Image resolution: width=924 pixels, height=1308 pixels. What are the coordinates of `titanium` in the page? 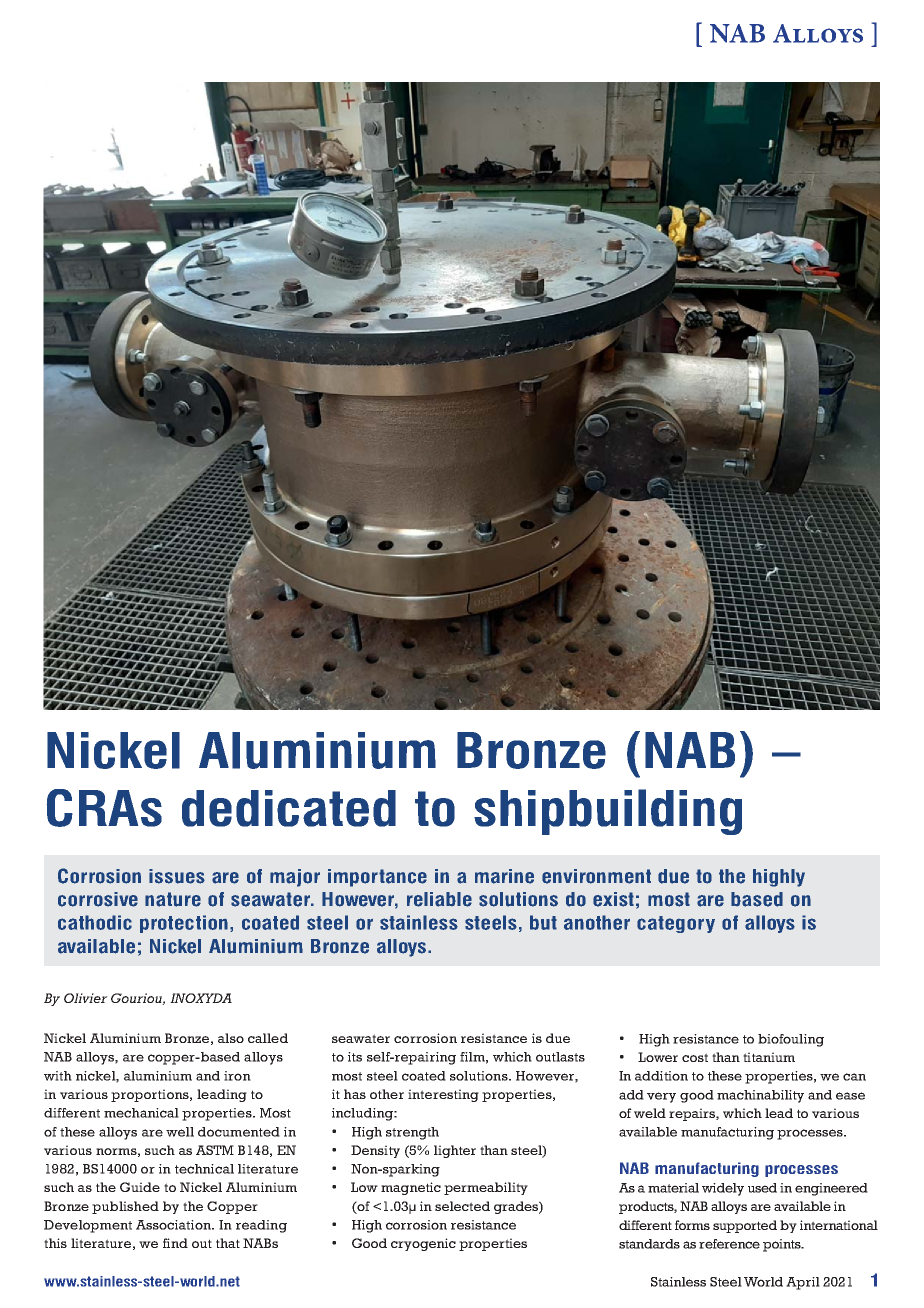 It's located at (769, 1057).
